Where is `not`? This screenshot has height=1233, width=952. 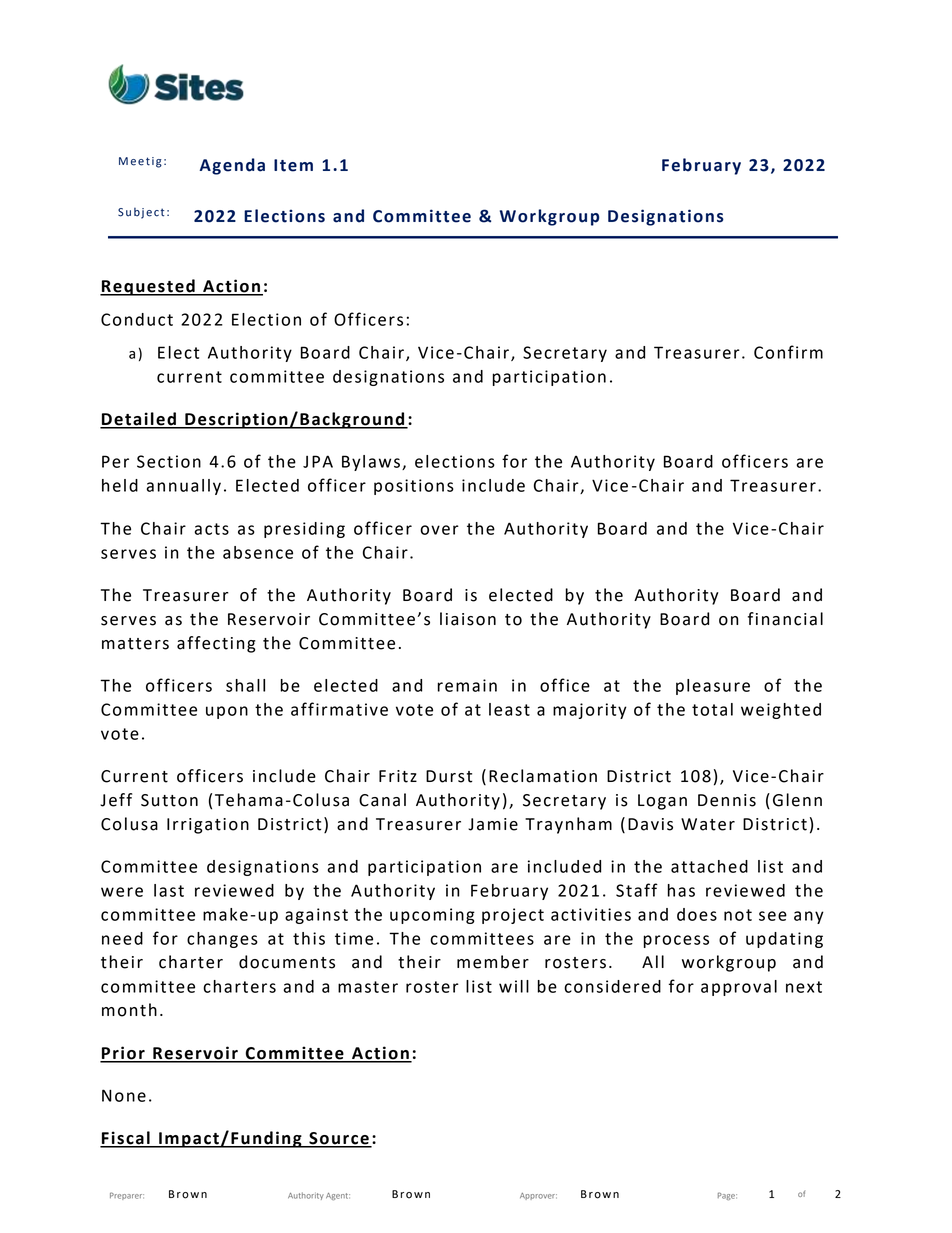 not is located at coordinates (738, 915).
